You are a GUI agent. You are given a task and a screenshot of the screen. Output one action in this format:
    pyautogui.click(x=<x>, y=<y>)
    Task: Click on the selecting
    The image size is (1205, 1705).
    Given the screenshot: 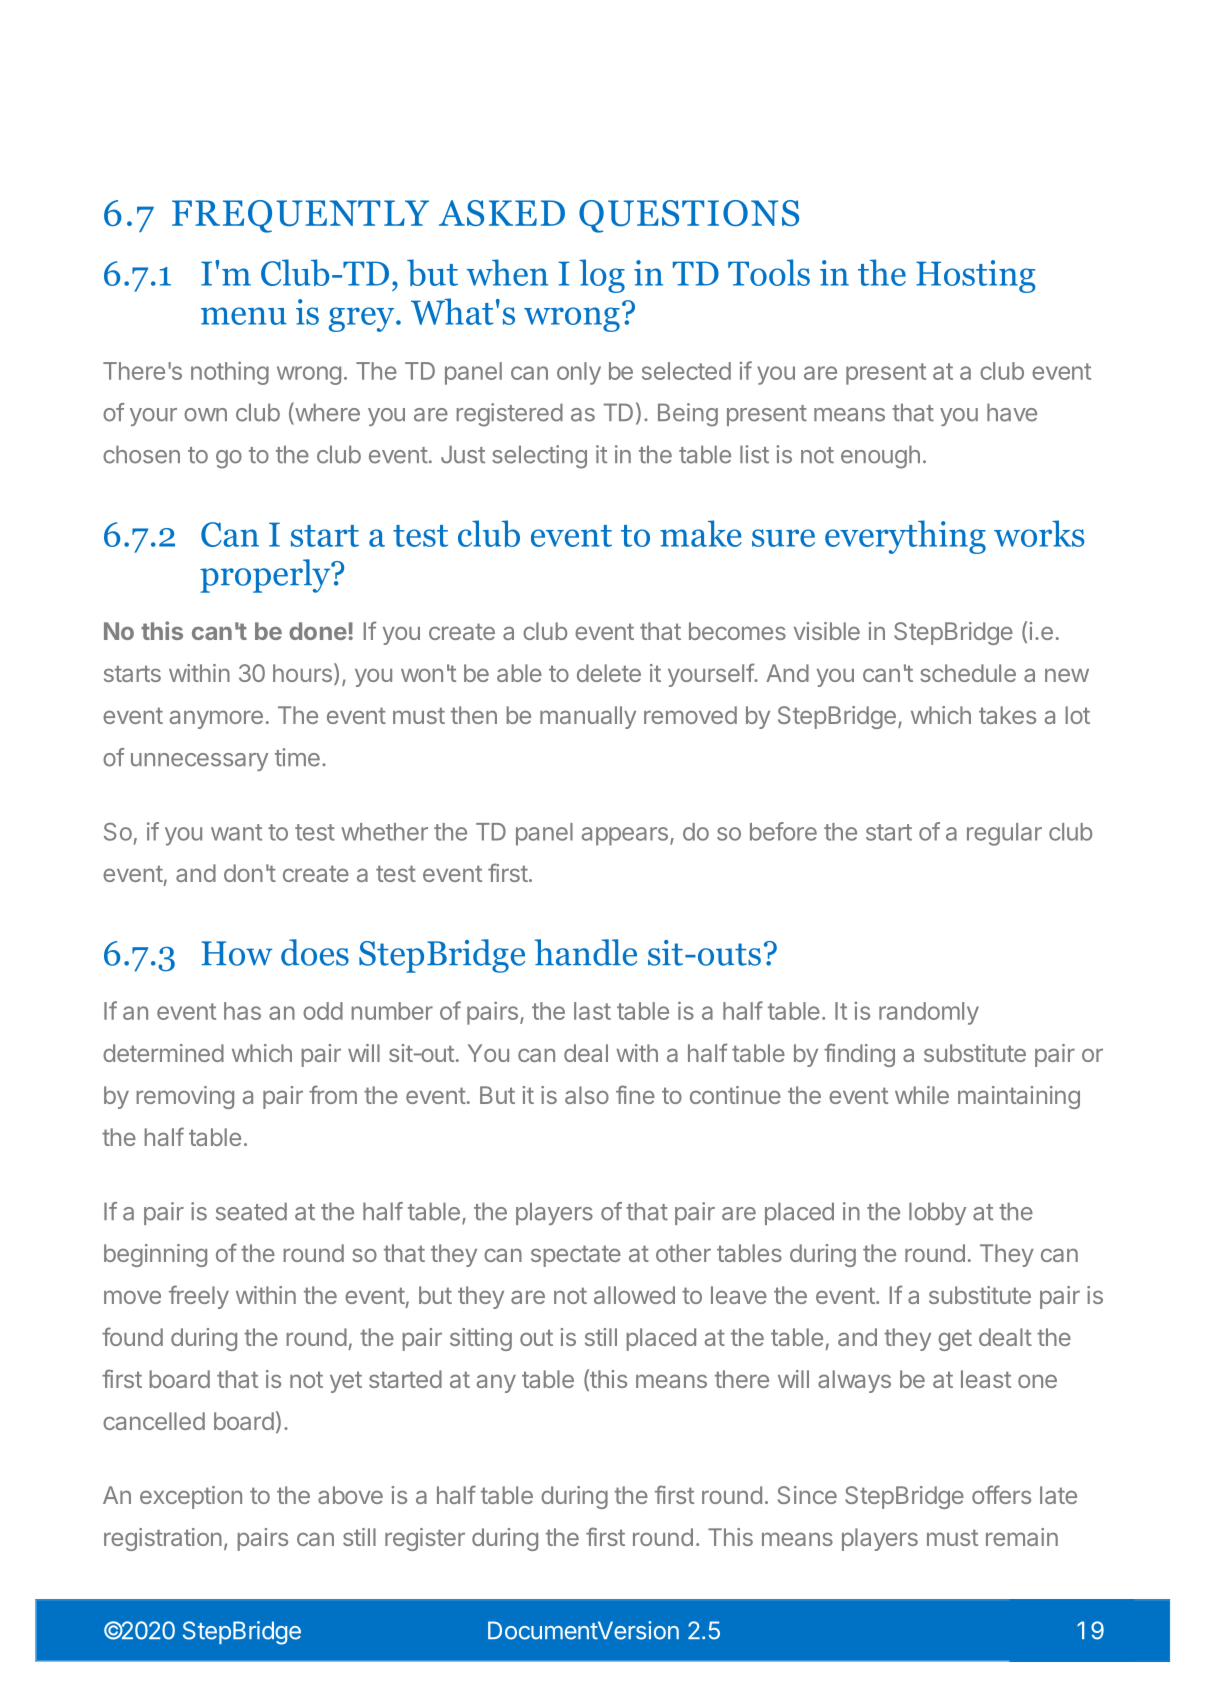 What is the action you would take?
    pyautogui.click(x=539, y=457)
